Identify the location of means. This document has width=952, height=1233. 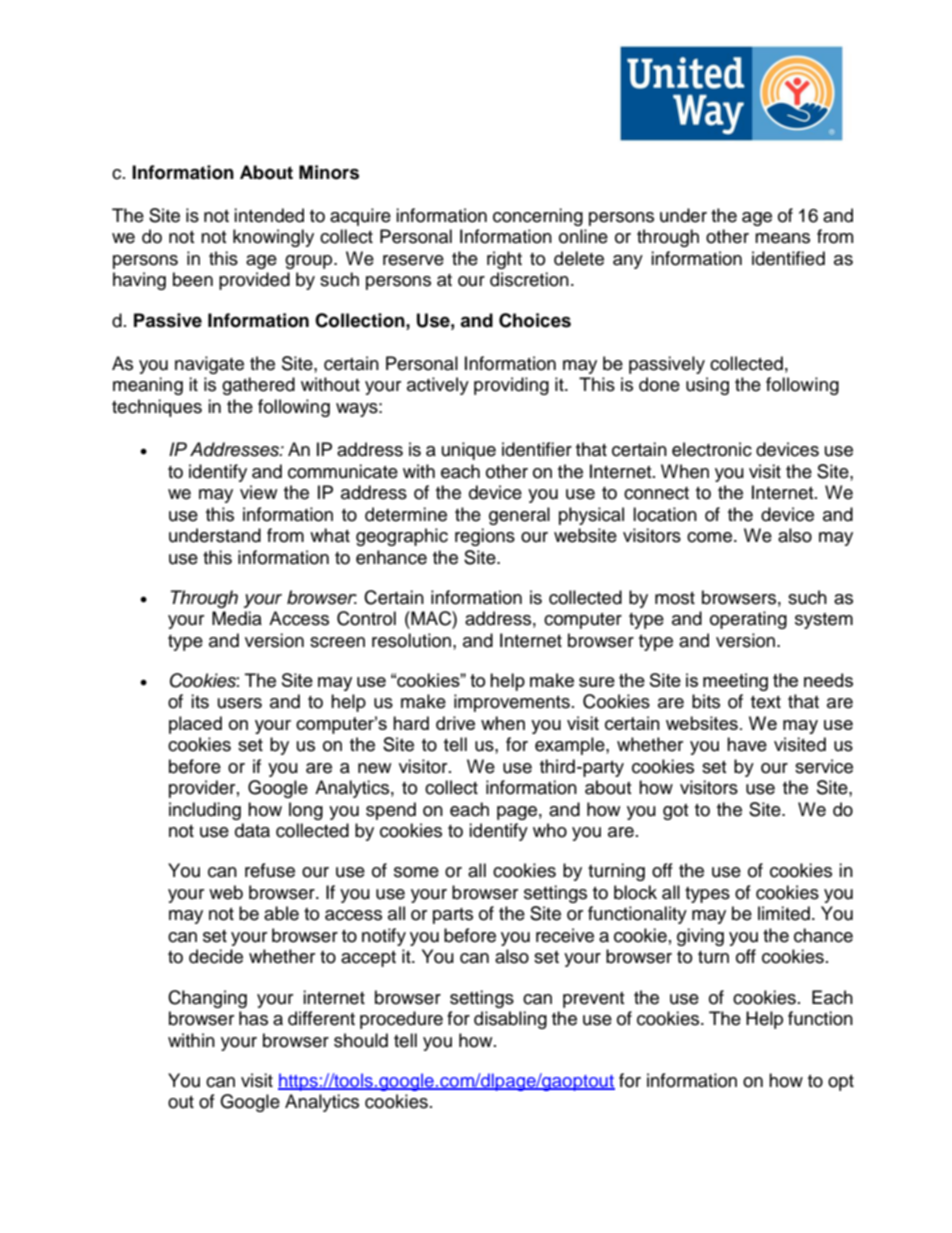
(782, 238).
